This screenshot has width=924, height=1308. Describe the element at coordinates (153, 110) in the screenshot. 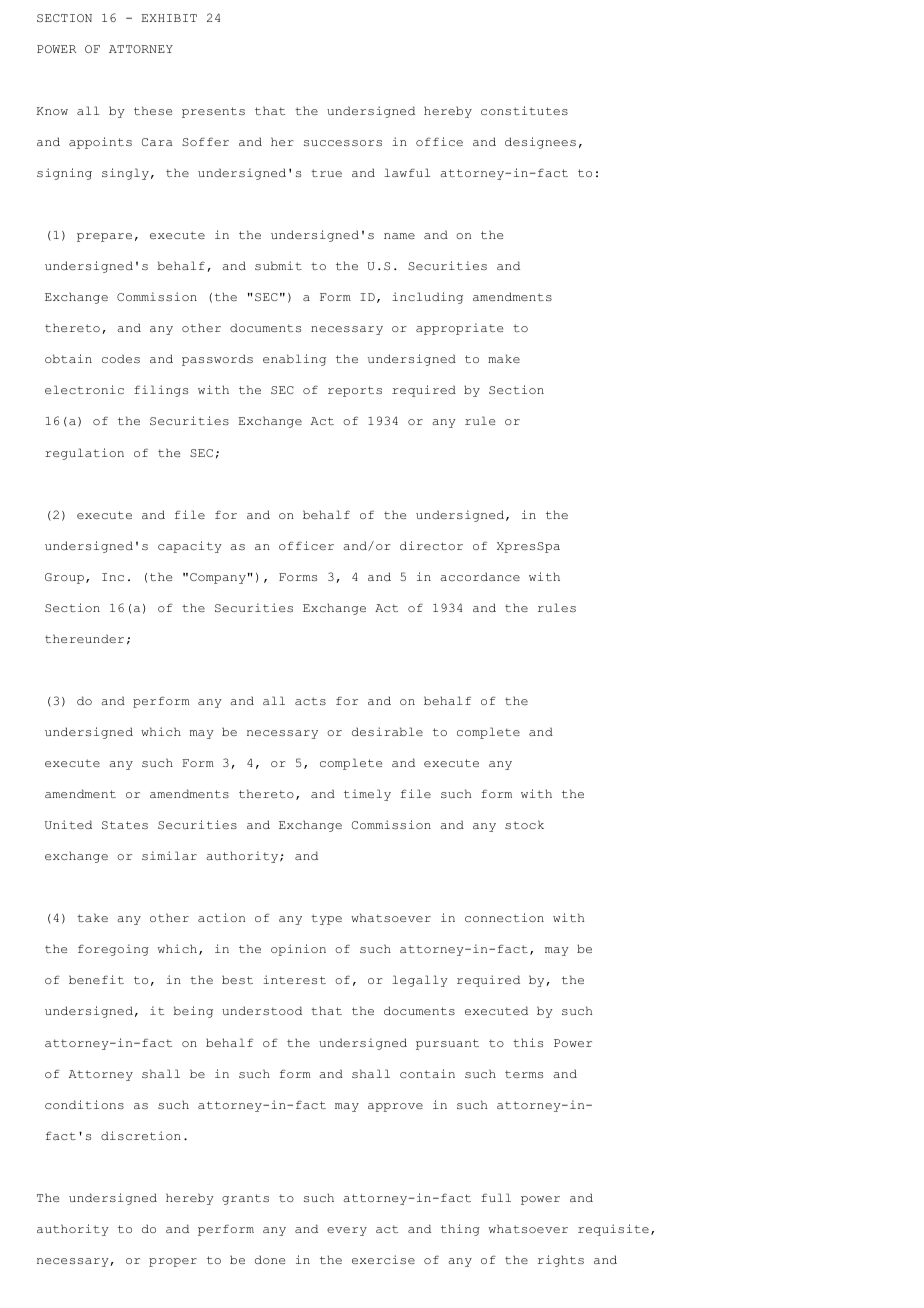

I see `these` at that location.
